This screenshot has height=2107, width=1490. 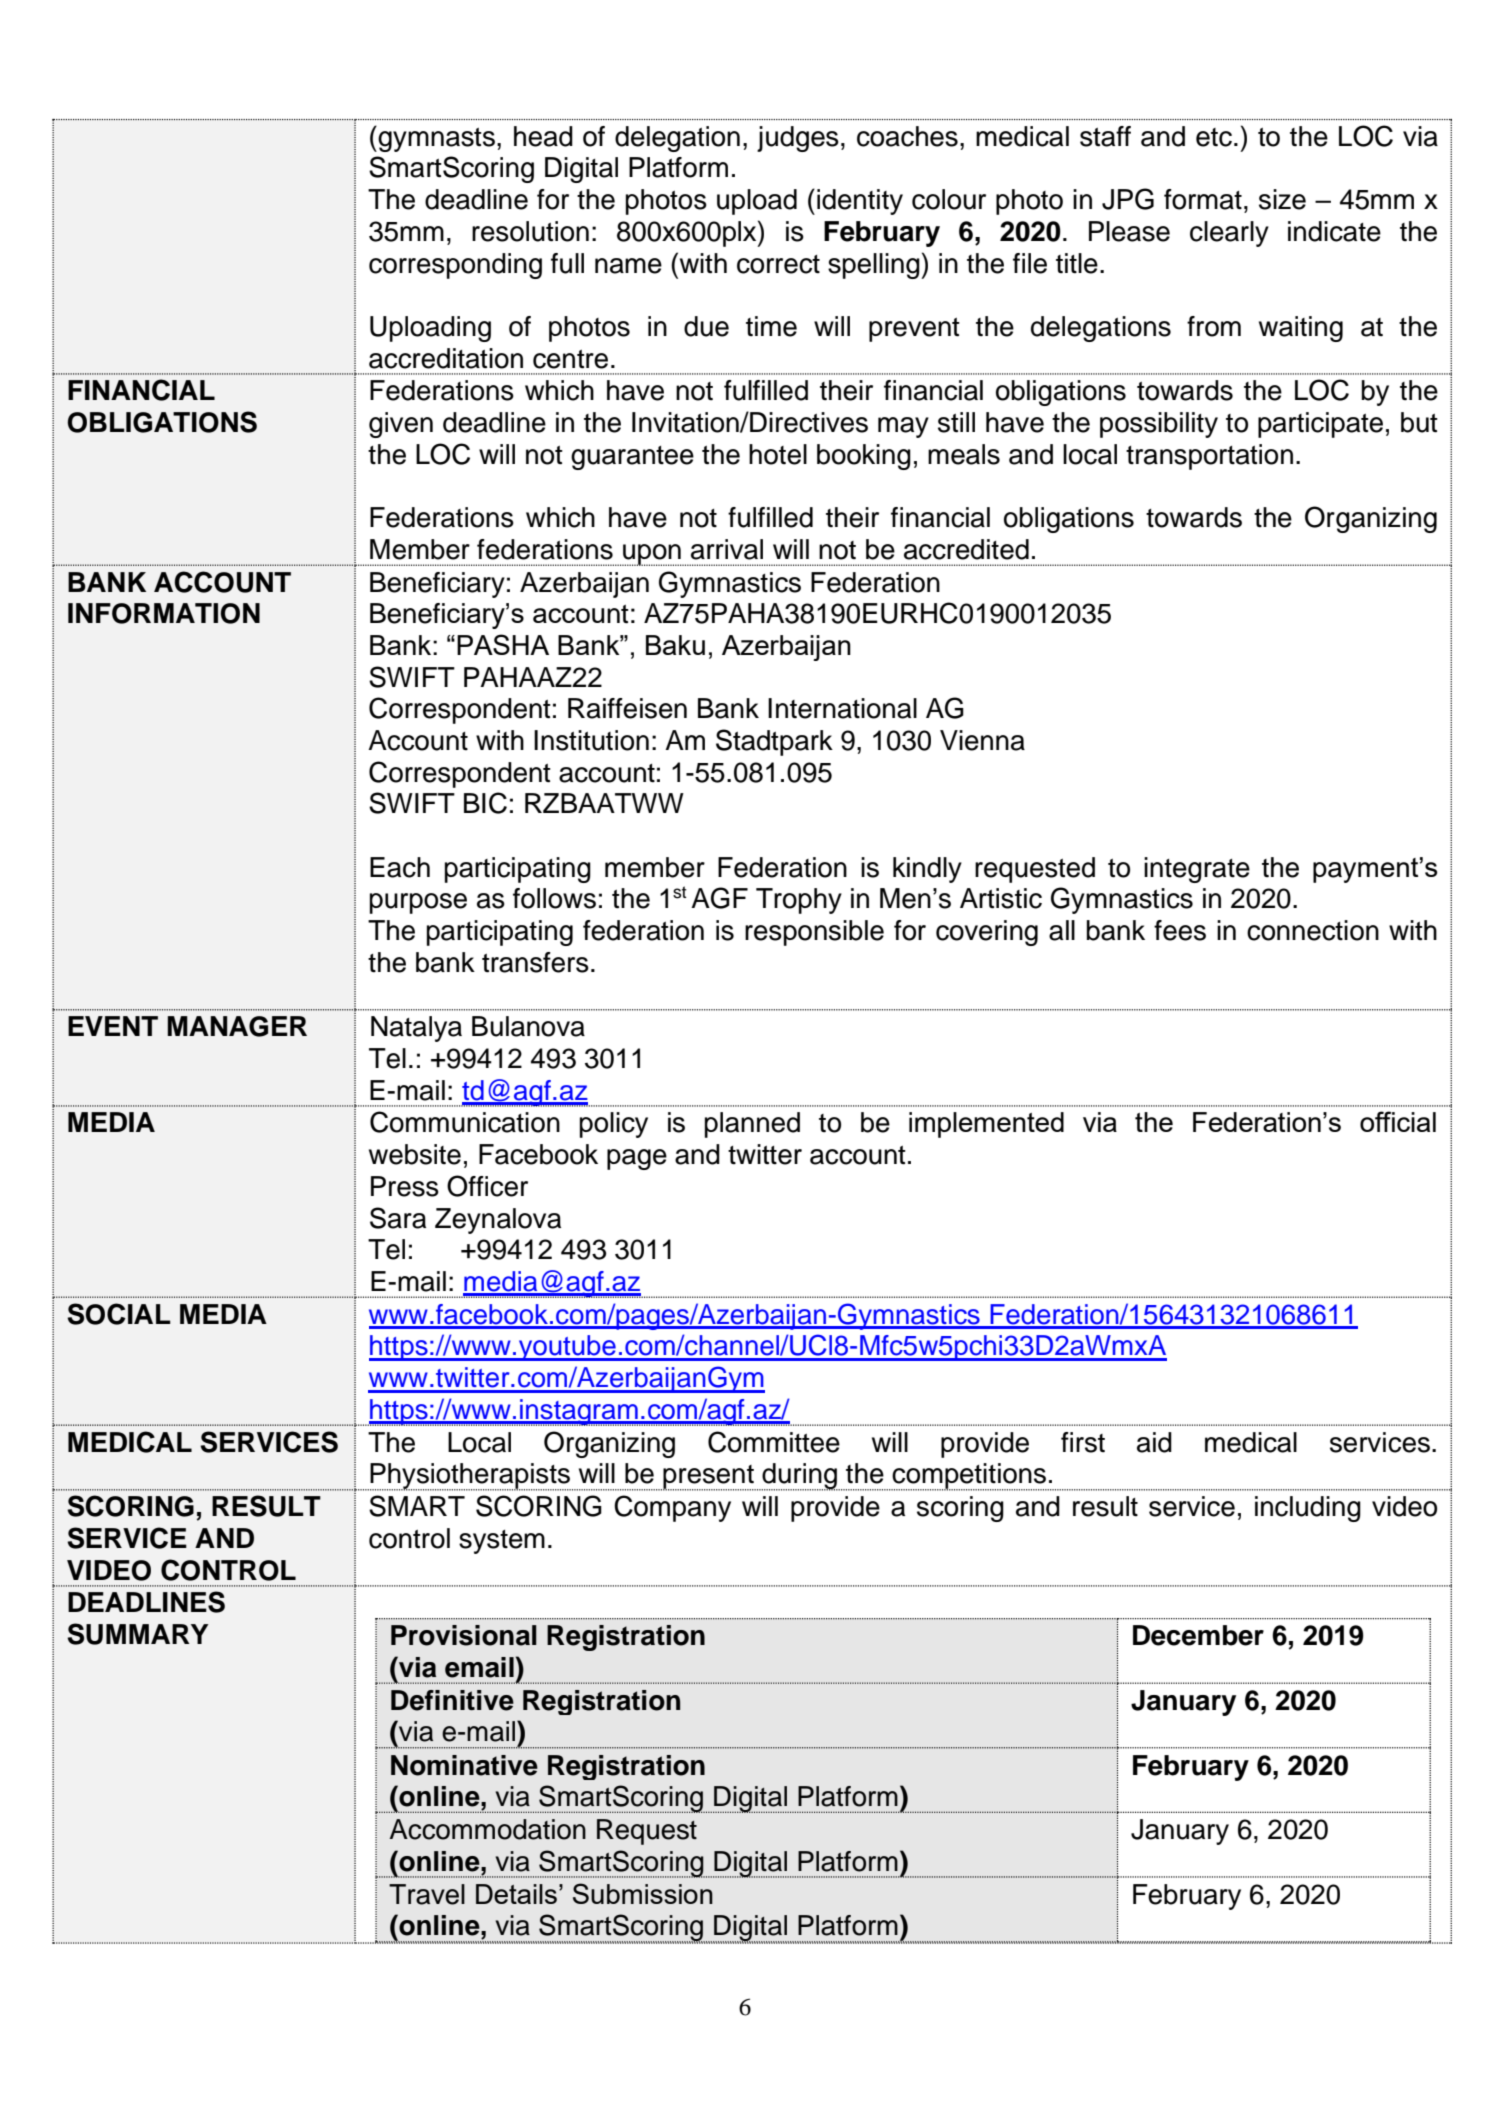 What do you see at coordinates (455, 266) in the screenshot?
I see `corresponding` at bounding box center [455, 266].
